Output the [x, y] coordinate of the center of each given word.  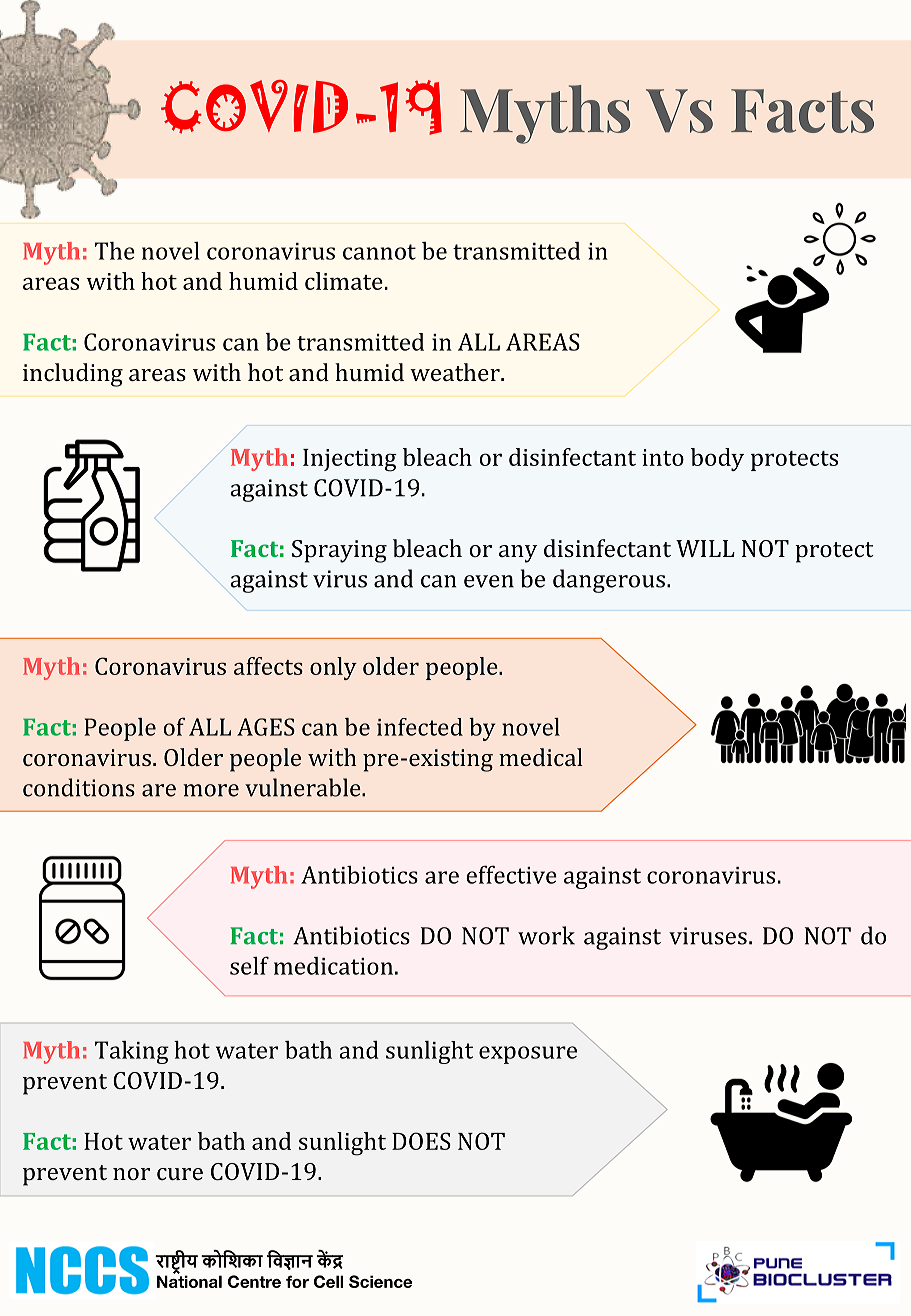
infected [420, 727]
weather [456, 372]
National [189, 1280]
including [73, 375]
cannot [379, 252]
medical [541, 757]
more [211, 790]
